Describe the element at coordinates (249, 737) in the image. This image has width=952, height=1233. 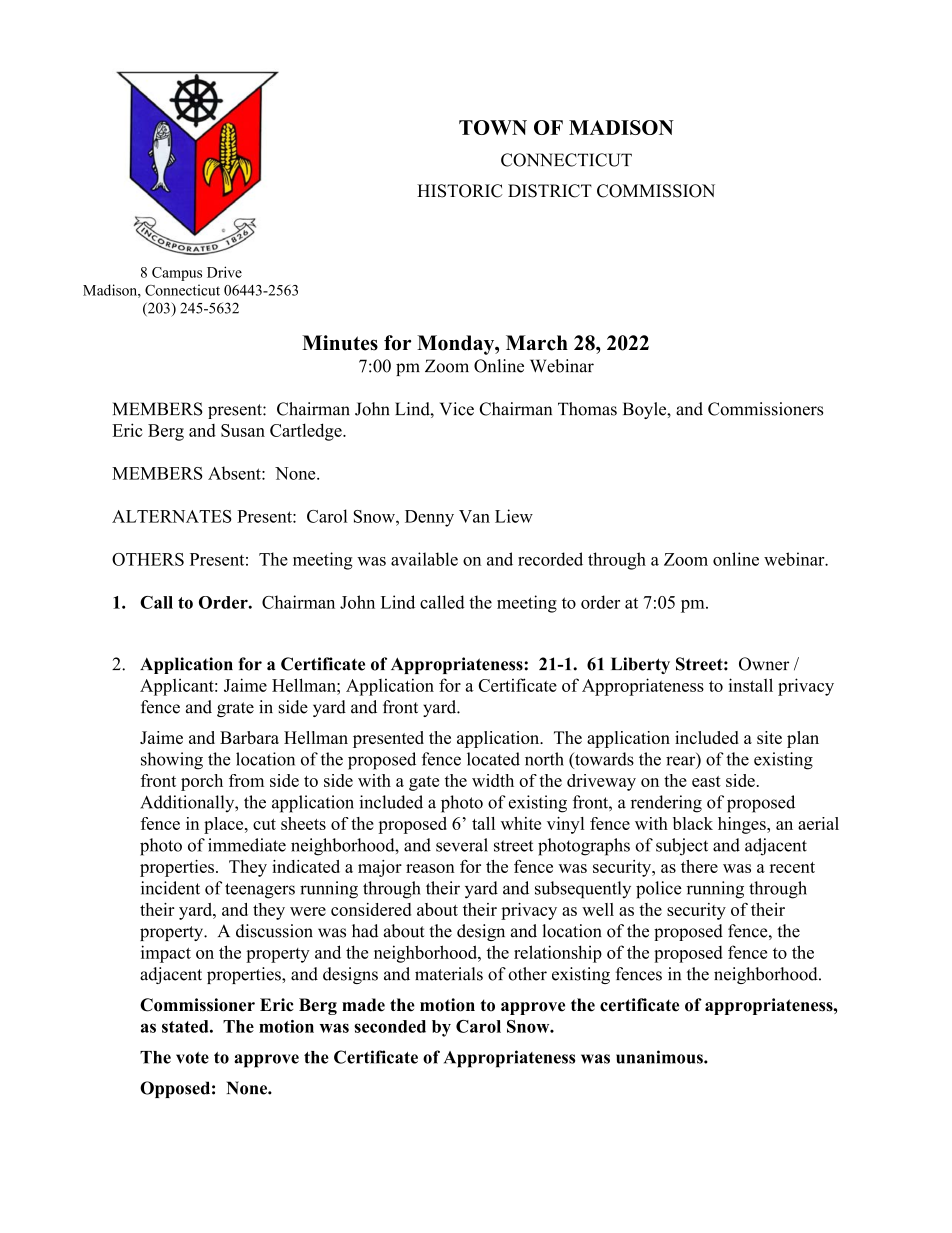
I see `Barbara` at that location.
